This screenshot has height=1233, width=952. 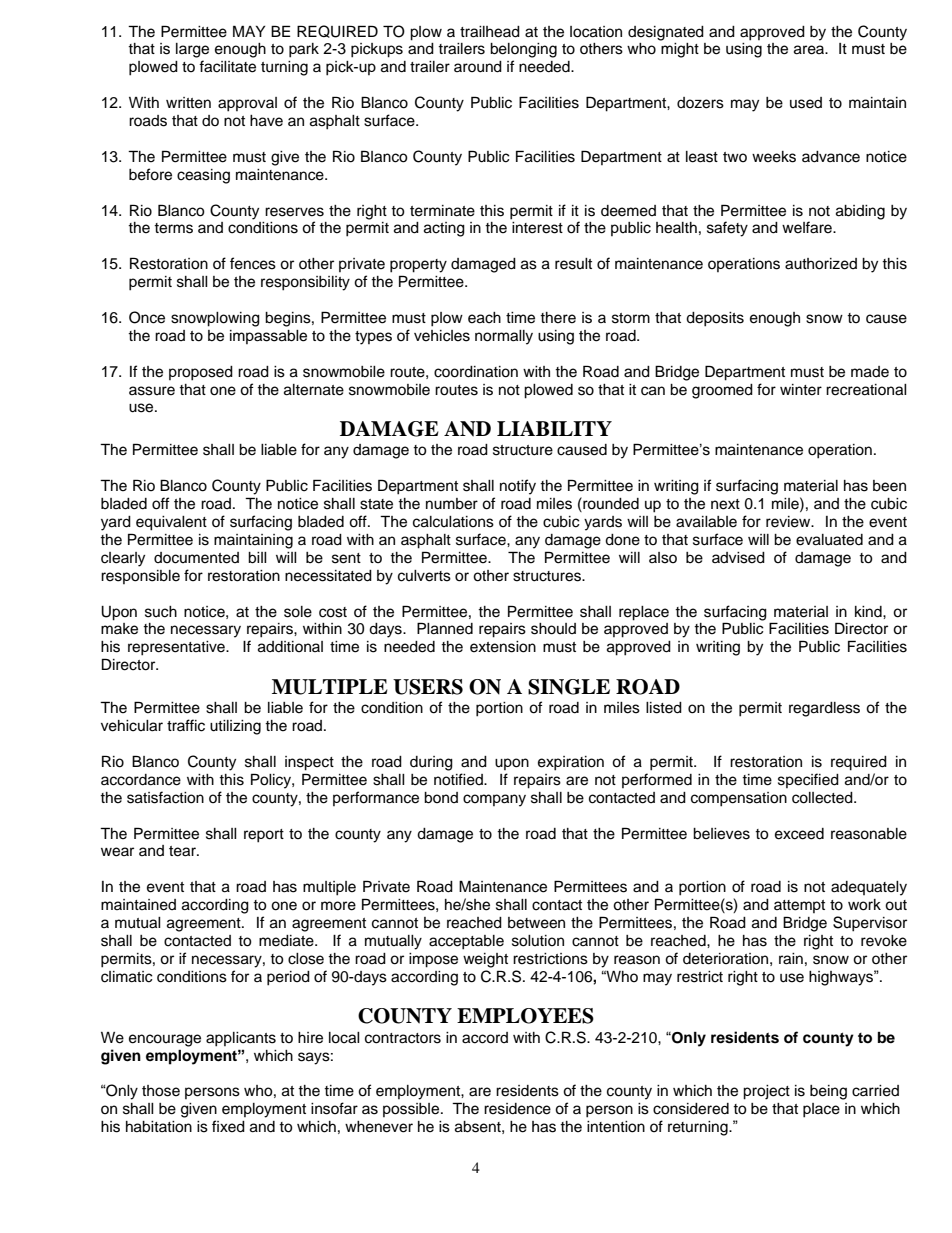 What do you see at coordinates (476, 372) in the screenshot?
I see `coordination` at bounding box center [476, 372].
